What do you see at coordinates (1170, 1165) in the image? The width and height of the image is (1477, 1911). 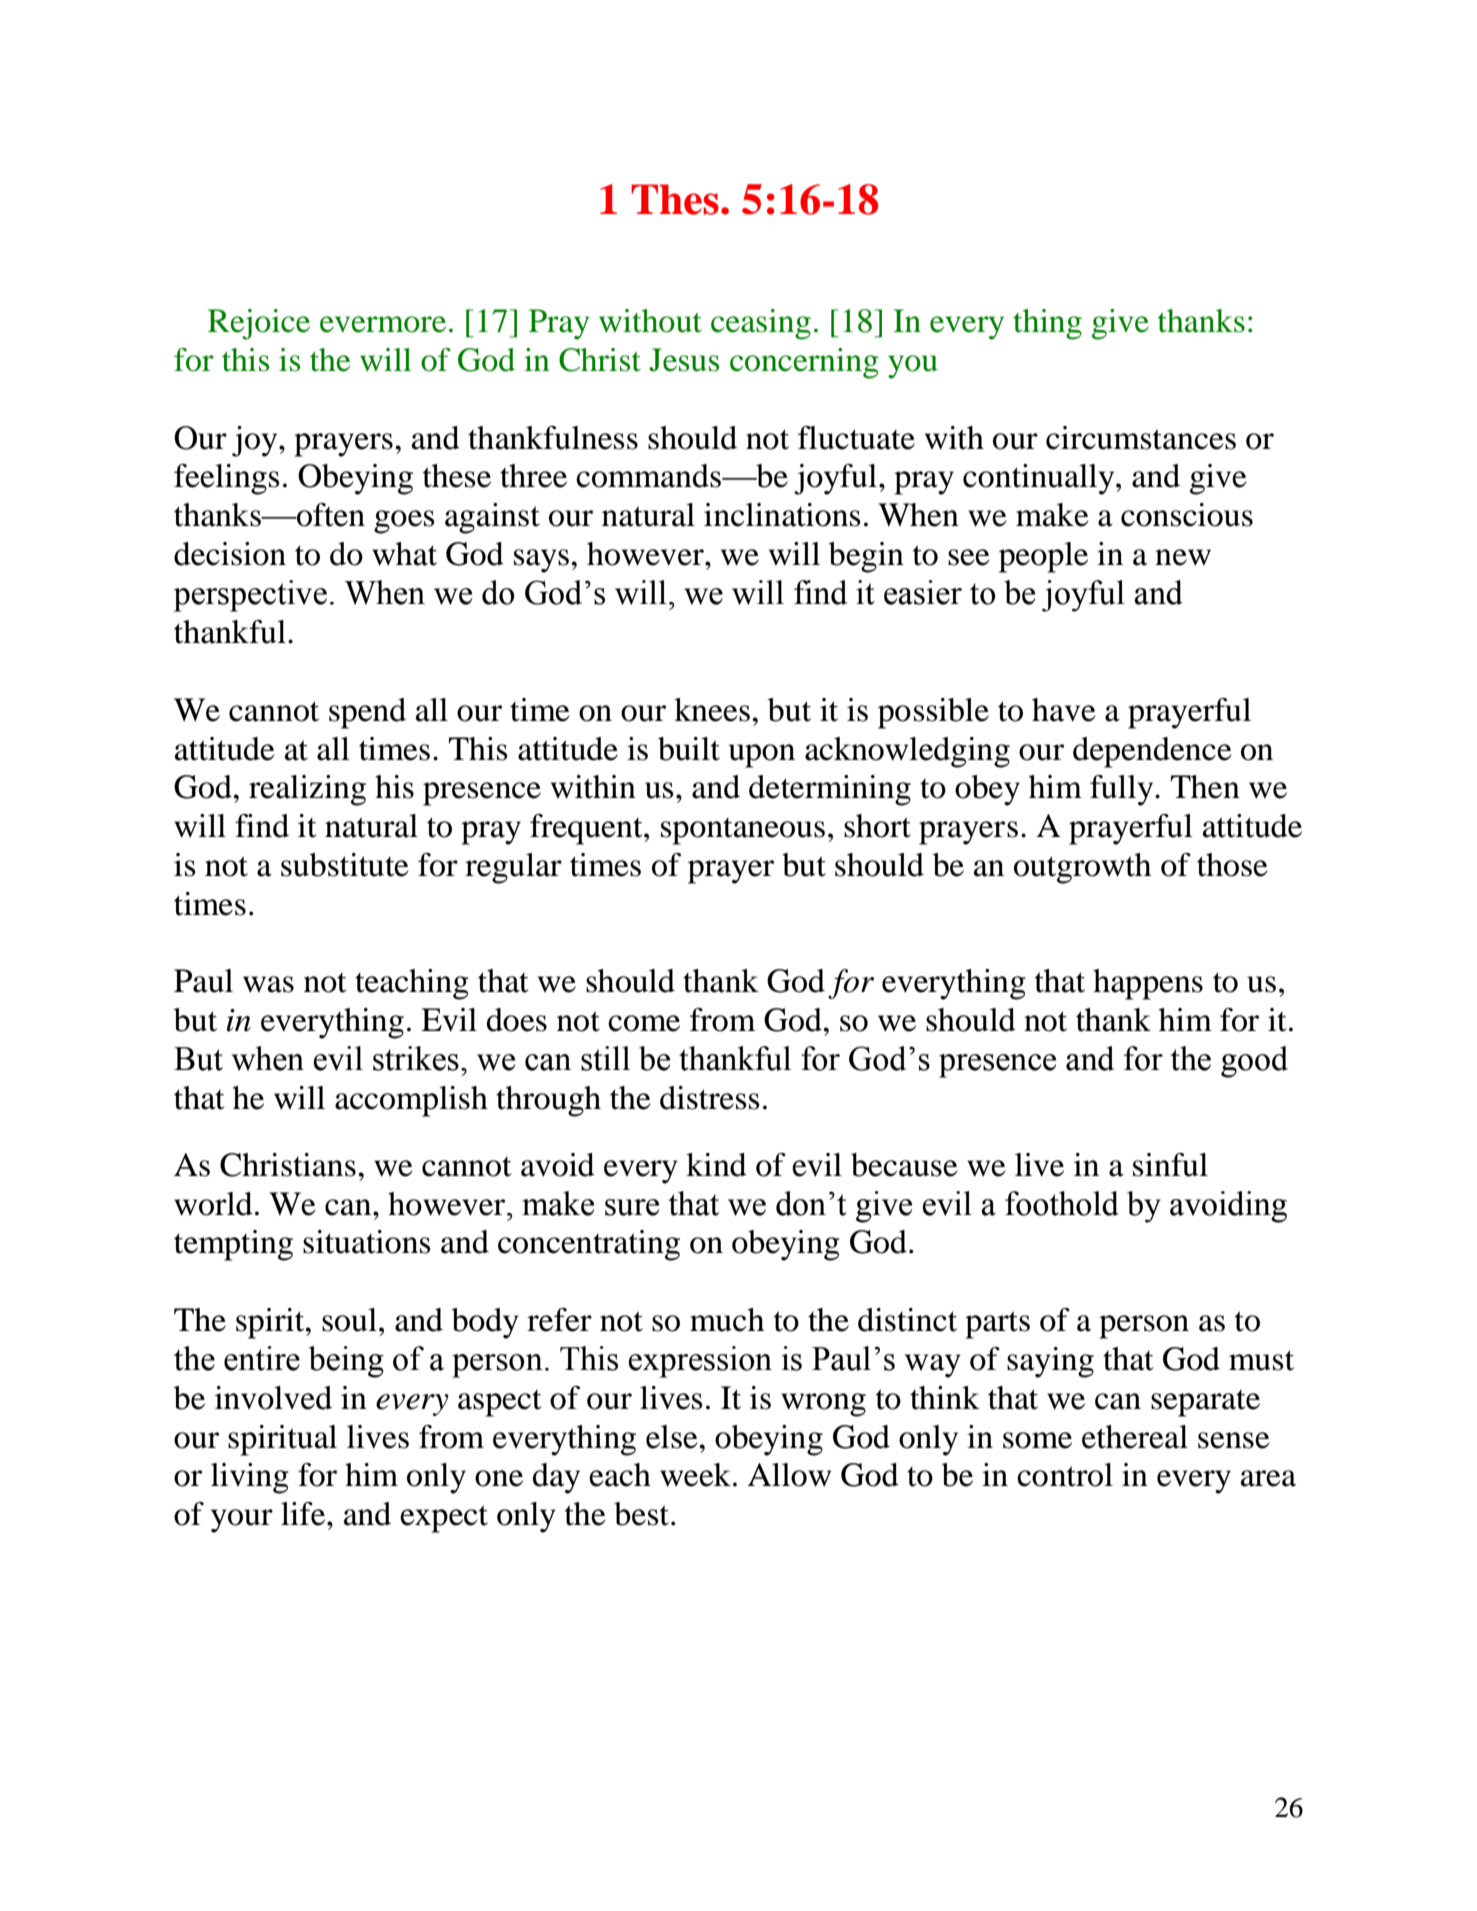 I see `sinful` at bounding box center [1170, 1165].
